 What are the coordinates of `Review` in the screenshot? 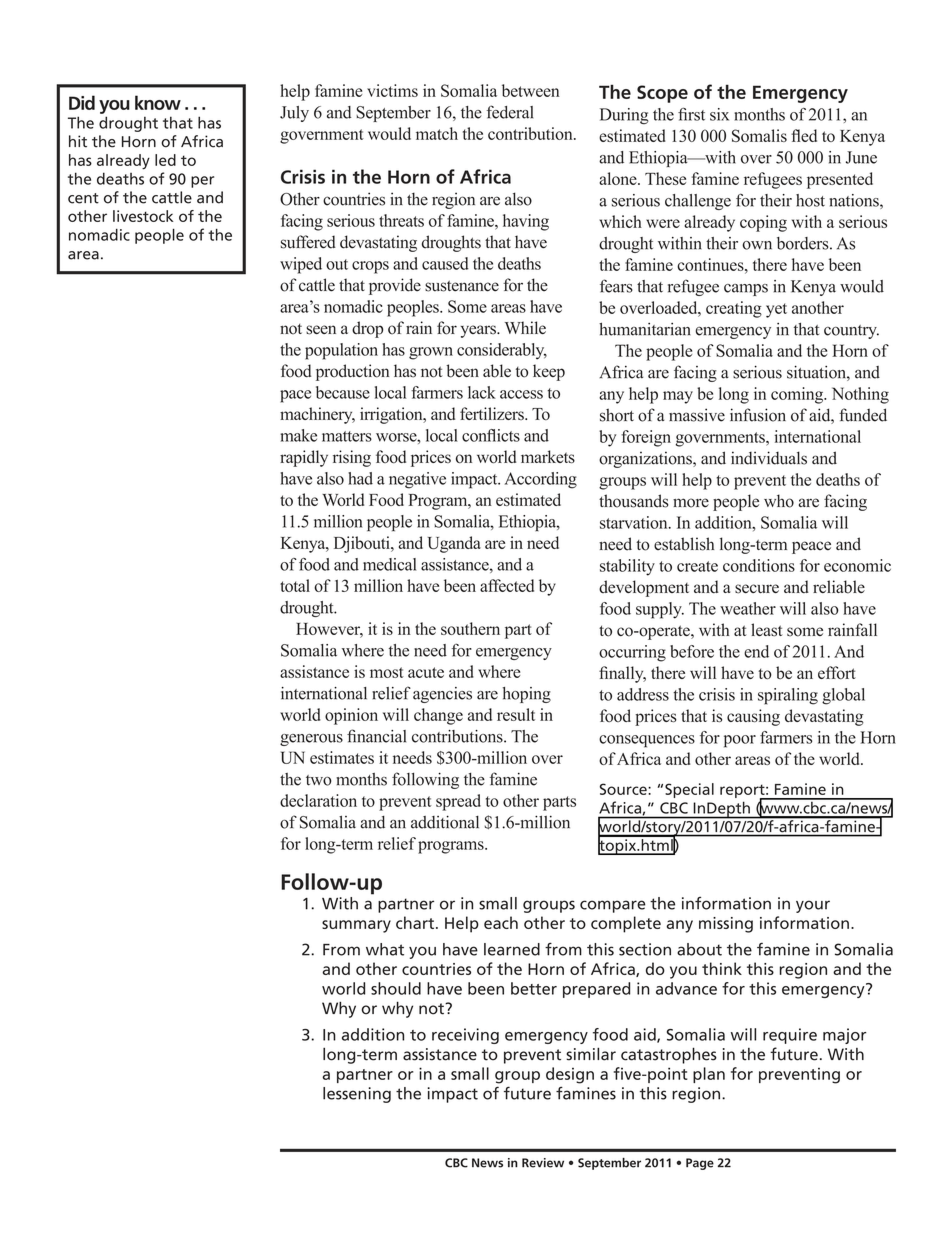 It's located at (543, 1163).
